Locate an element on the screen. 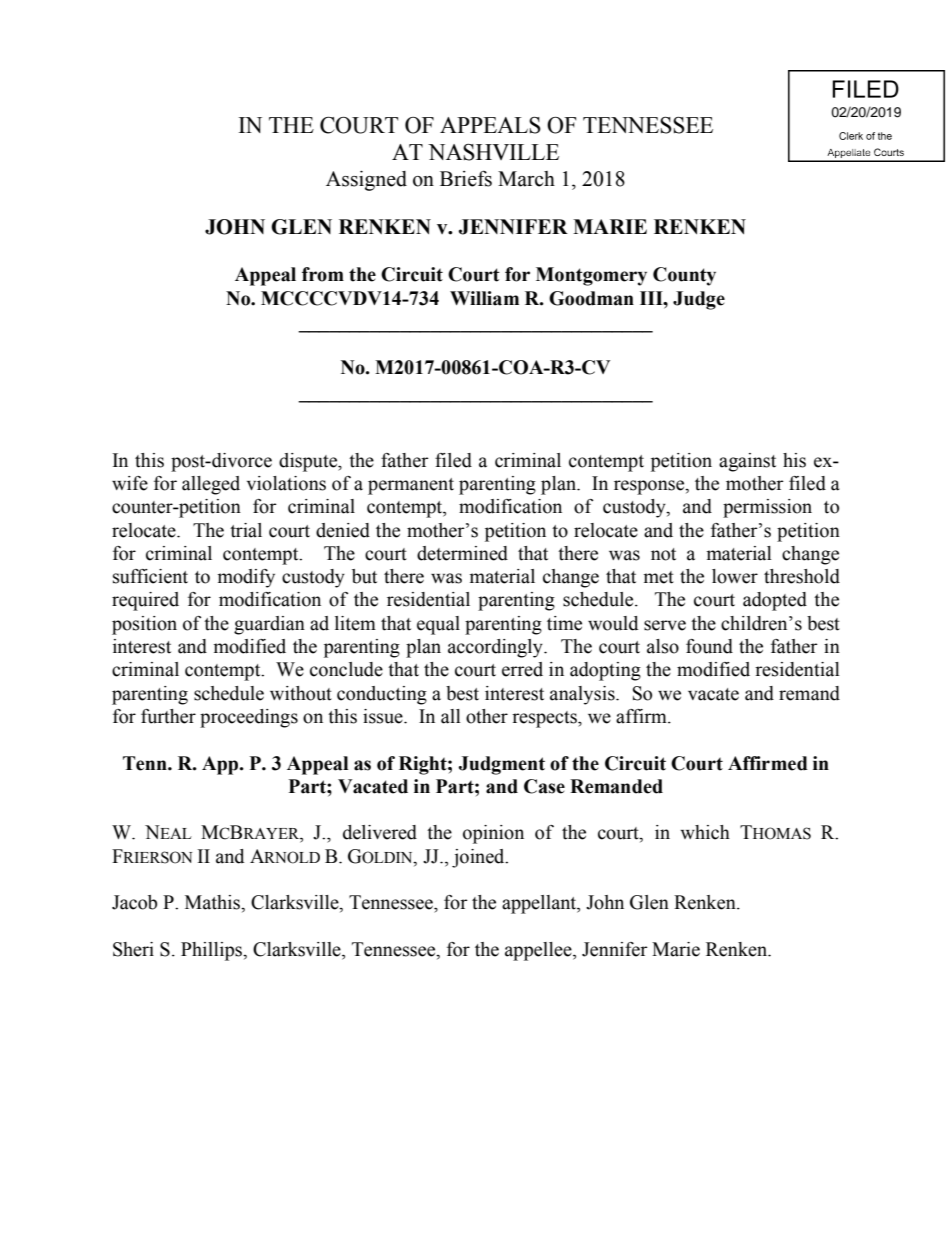 The width and height of the screenshot is (952, 1233). joined is located at coordinates (479, 858).
